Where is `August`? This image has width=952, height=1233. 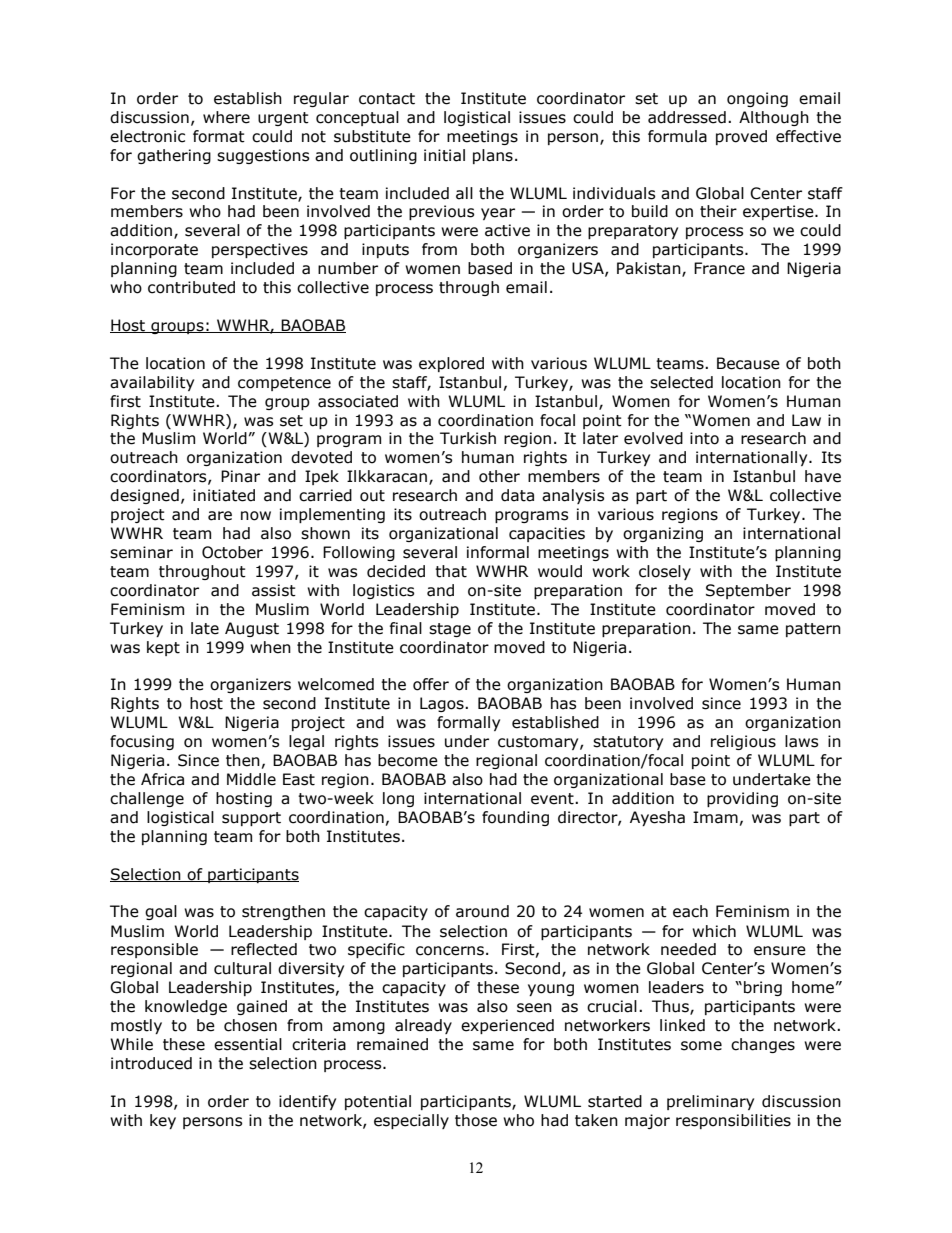 August is located at coordinates (252, 629).
